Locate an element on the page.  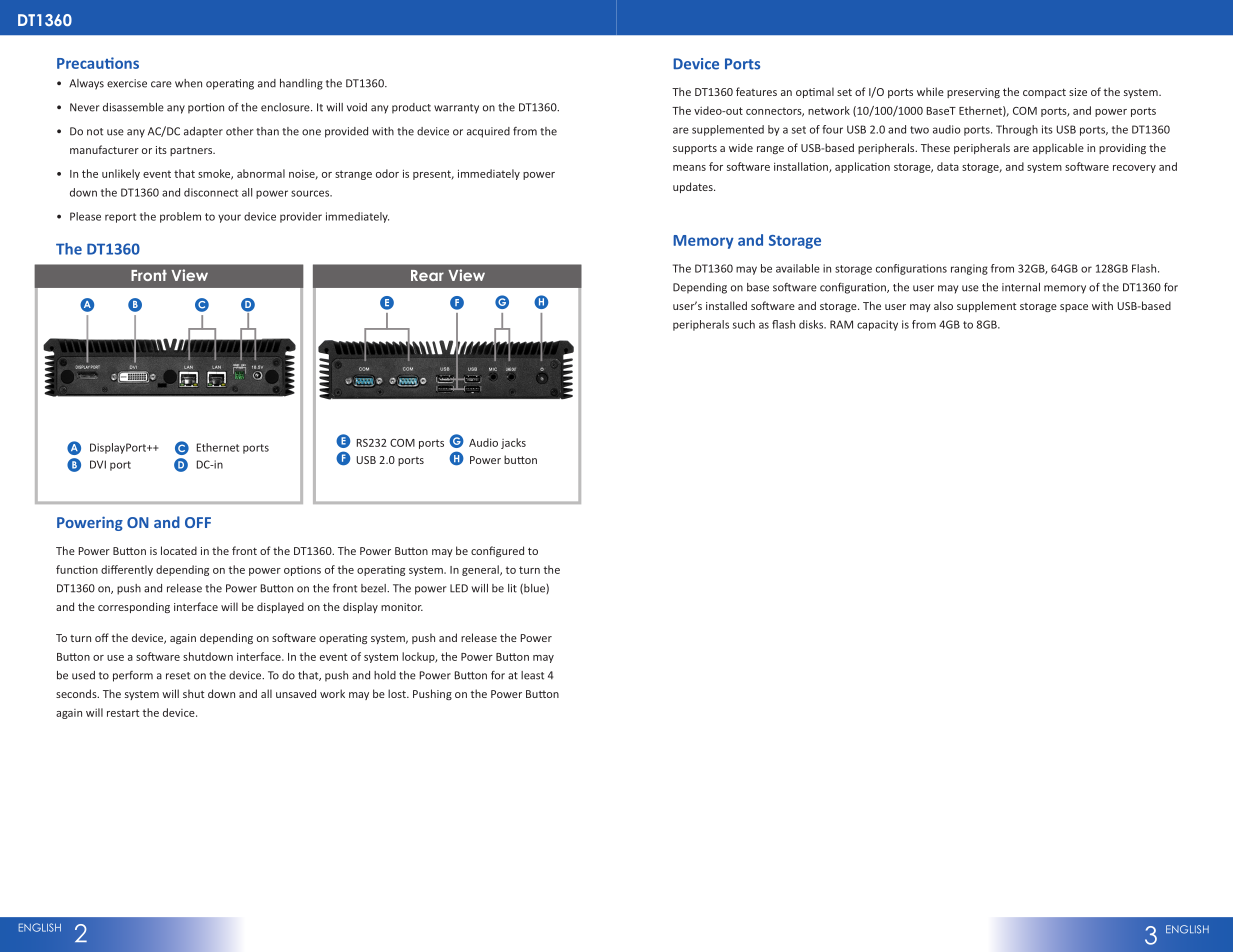
capacity is located at coordinates (877, 325).
